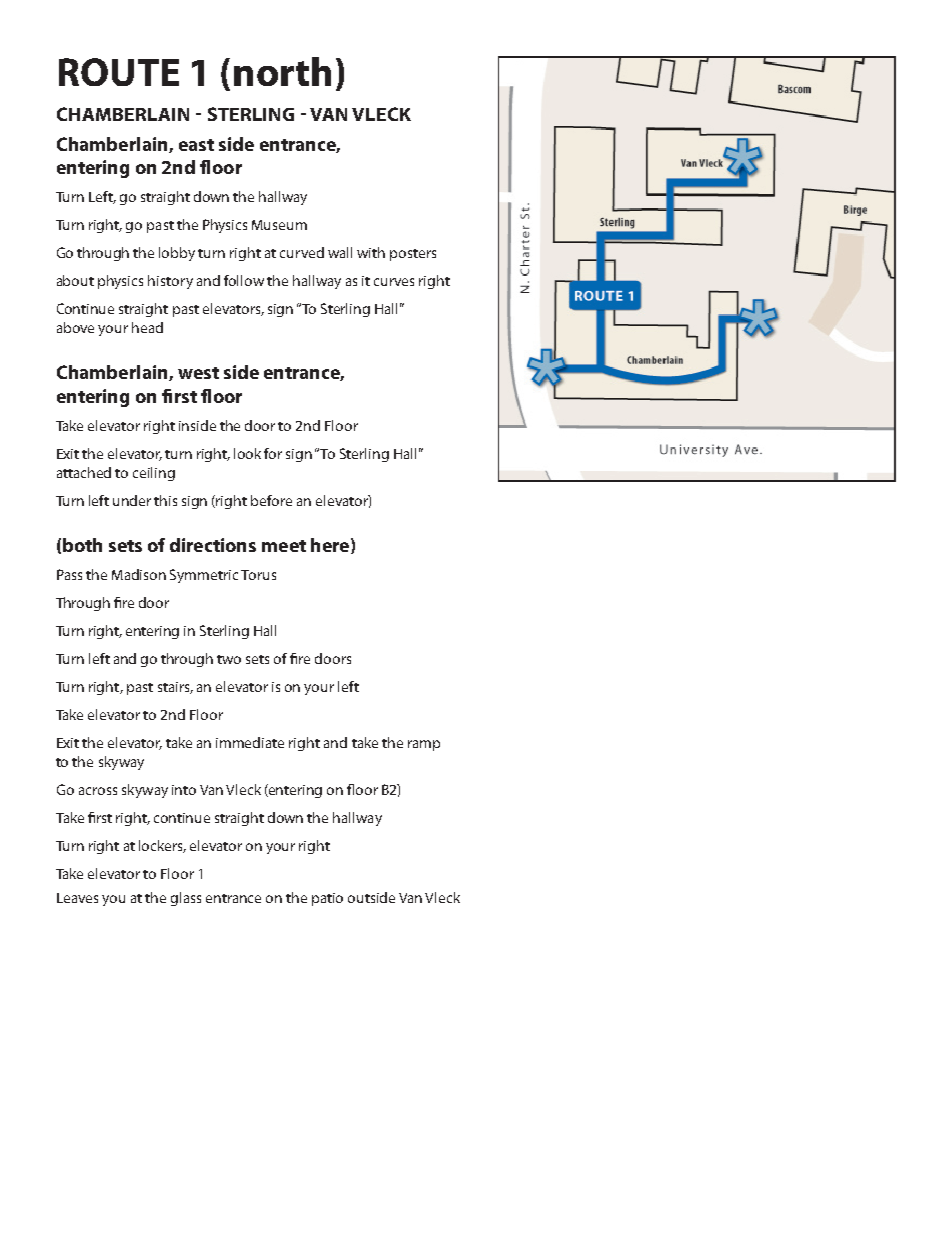  What do you see at coordinates (282, 71) in the screenshot?
I see `north` at bounding box center [282, 71].
